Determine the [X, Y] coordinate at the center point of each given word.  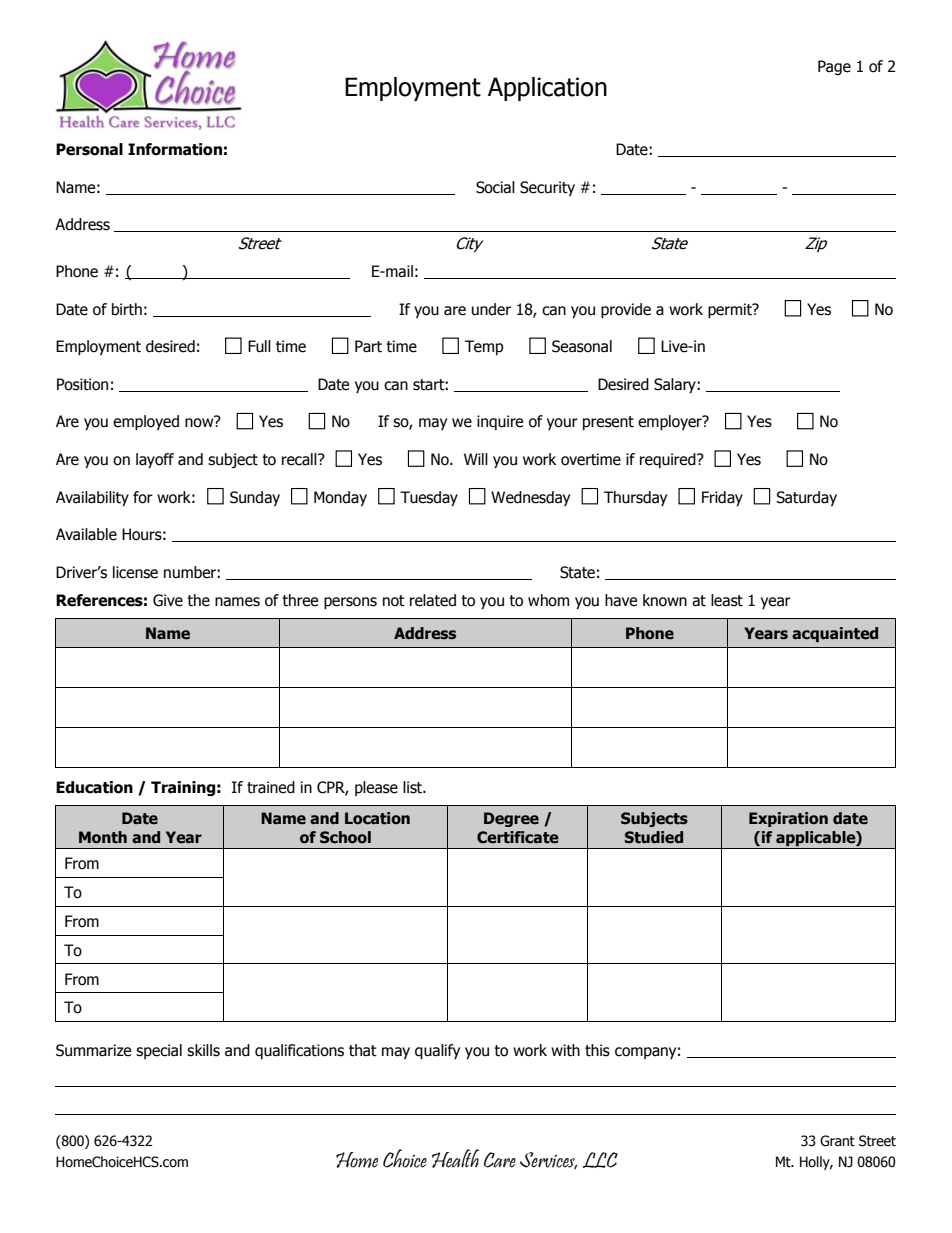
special [159, 1051]
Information [175, 149]
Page [834, 67]
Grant [837, 1141]
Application [547, 89]
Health [455, 1158]
